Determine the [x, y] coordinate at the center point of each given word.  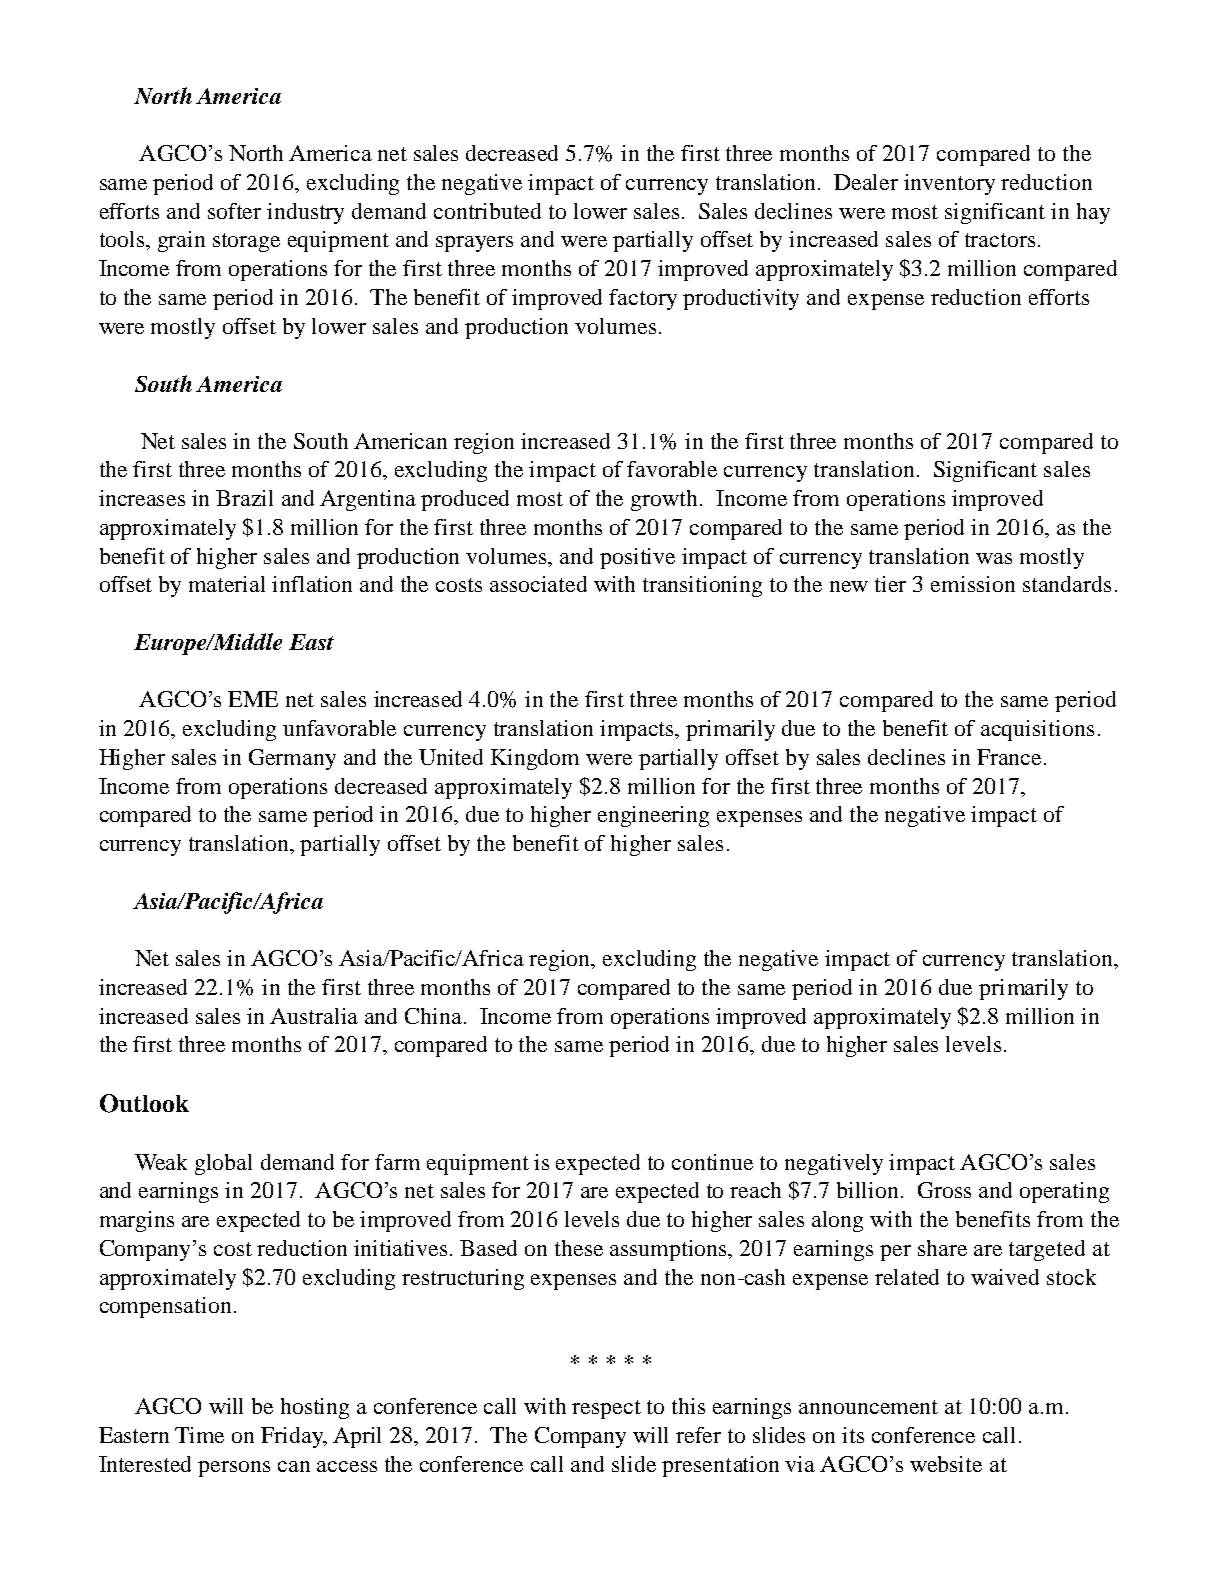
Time [199, 1435]
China [435, 1016]
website [946, 1464]
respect [606, 1409]
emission [973, 584]
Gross [944, 1190]
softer [234, 211]
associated [538, 584]
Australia [314, 1016]
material [227, 584]
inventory [949, 184]
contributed [487, 211]
